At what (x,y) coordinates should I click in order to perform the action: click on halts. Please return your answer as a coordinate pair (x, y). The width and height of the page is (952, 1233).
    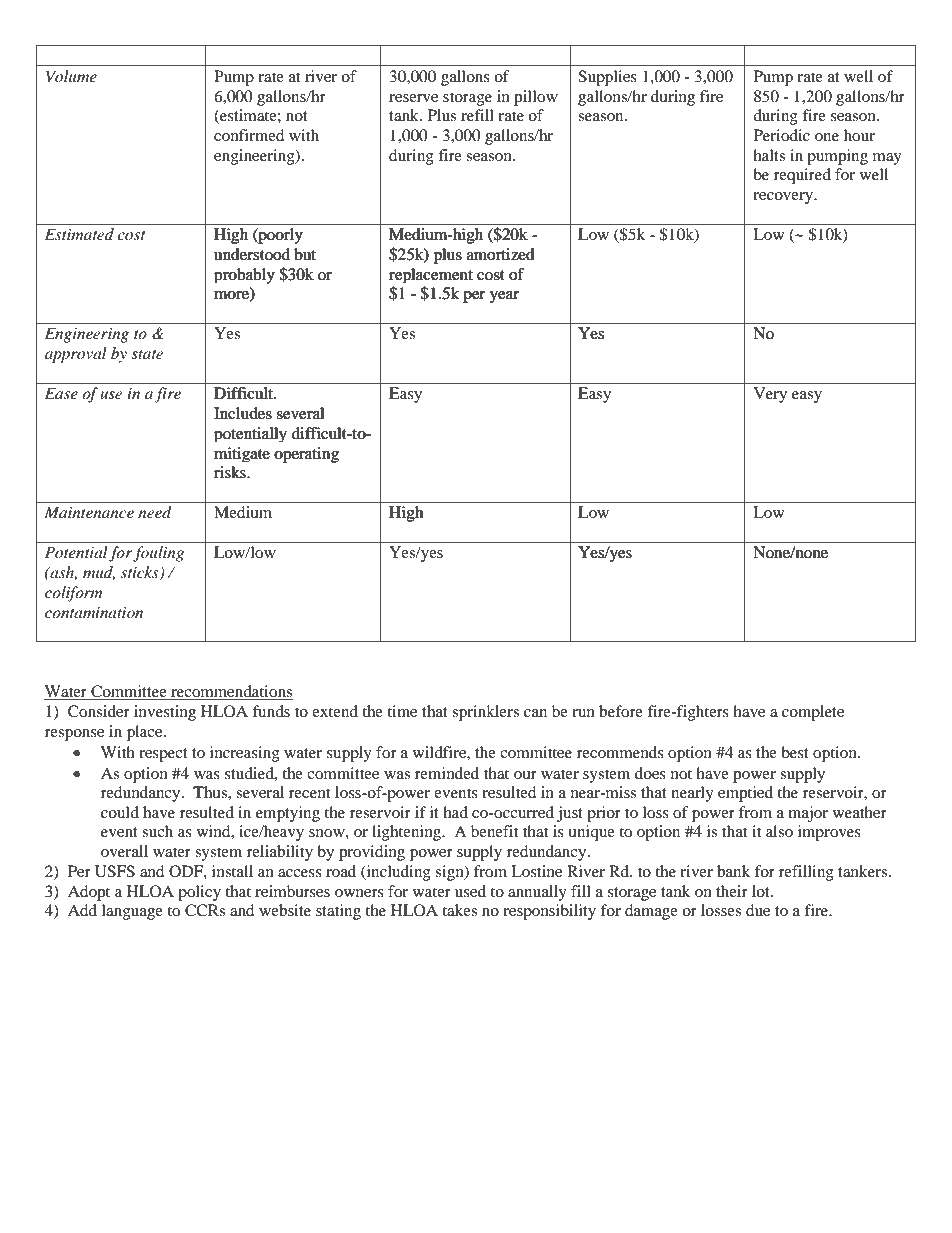
    Looking at the image, I should click on (769, 155).
